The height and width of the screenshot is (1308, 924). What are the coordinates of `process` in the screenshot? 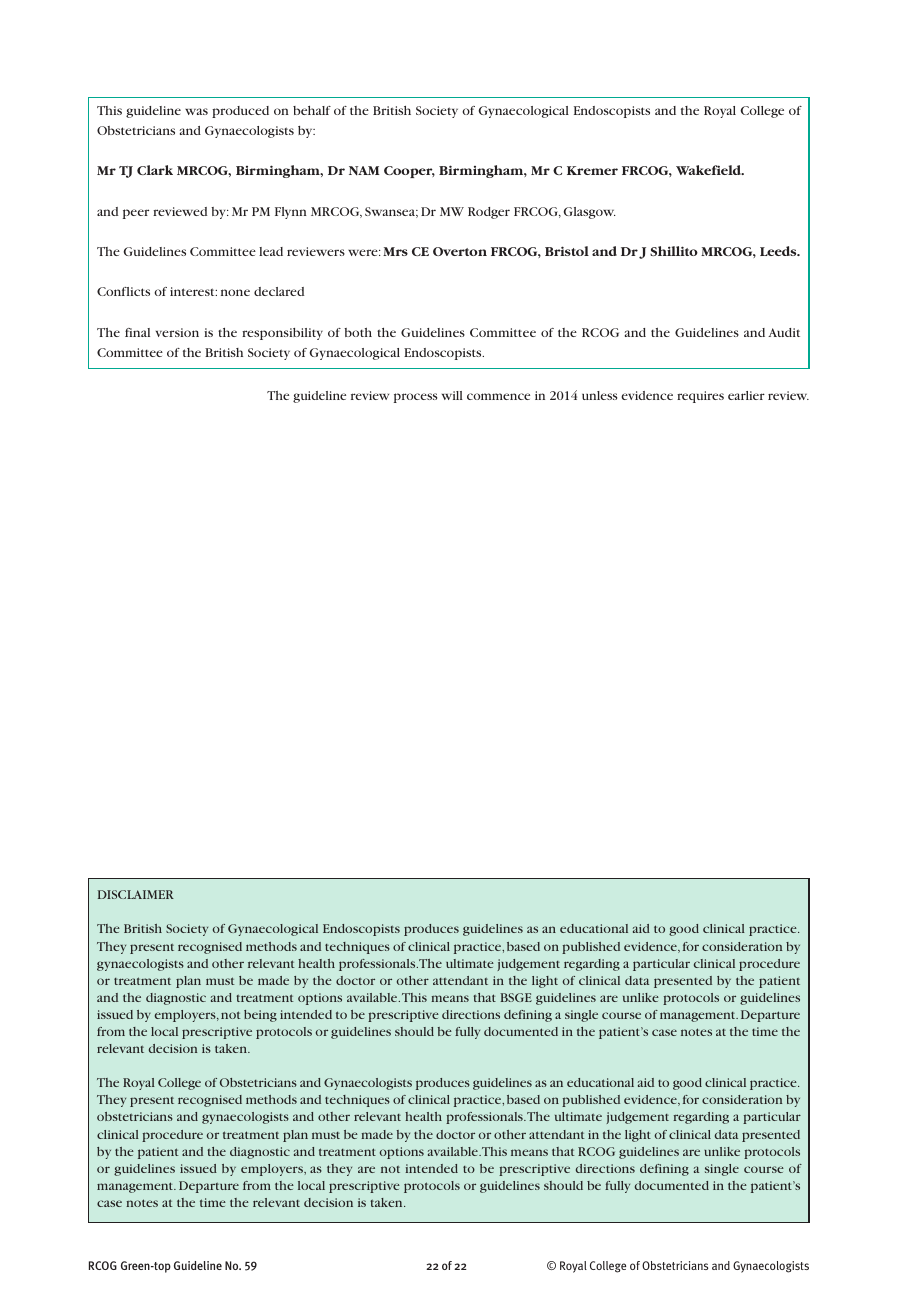 It's located at (415, 398).
